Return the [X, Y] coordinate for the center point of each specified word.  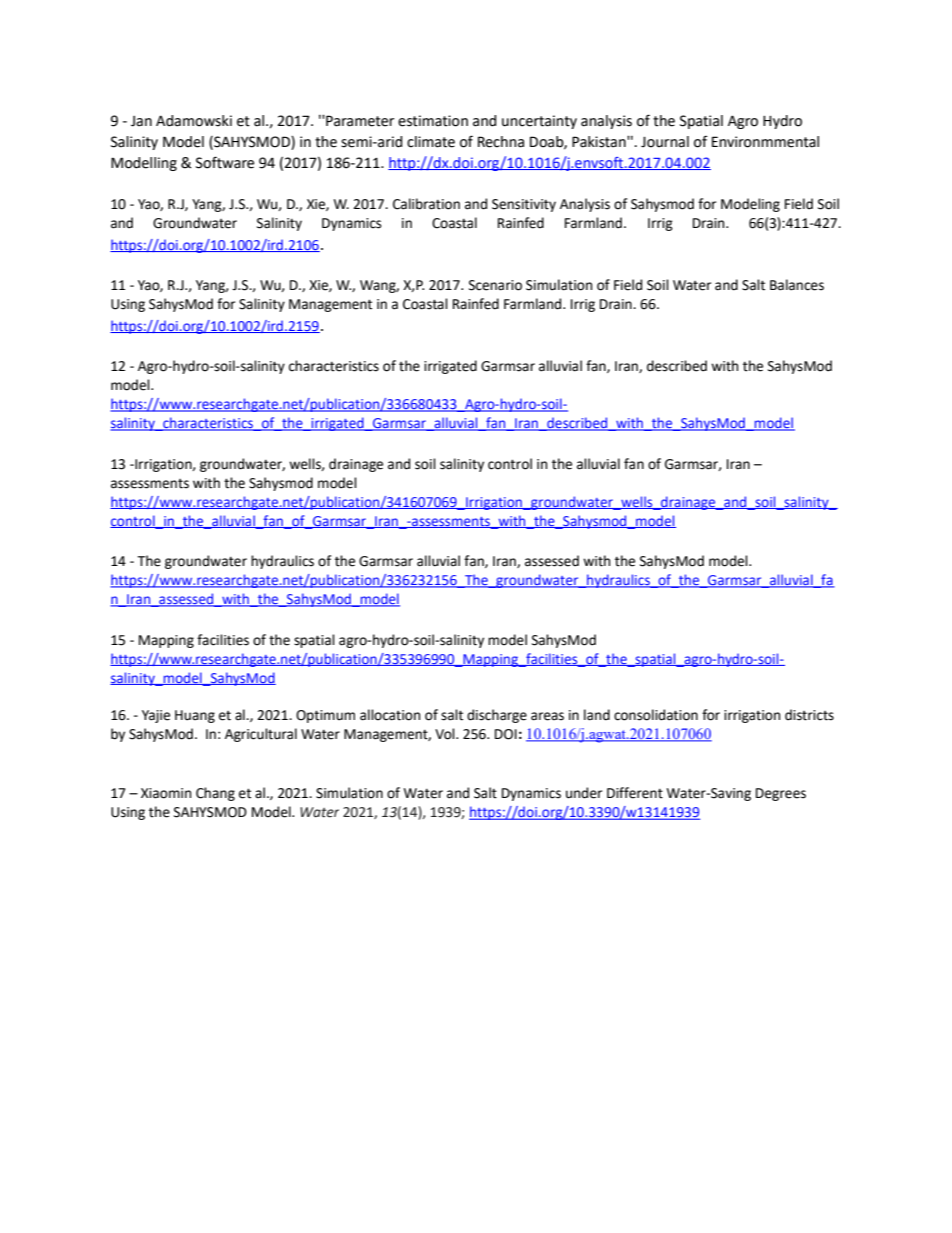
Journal [665, 142]
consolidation [656, 715]
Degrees [781, 794]
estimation [433, 121]
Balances [797, 285]
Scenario [495, 285]
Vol [446, 734]
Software [225, 162]
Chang [215, 794]
